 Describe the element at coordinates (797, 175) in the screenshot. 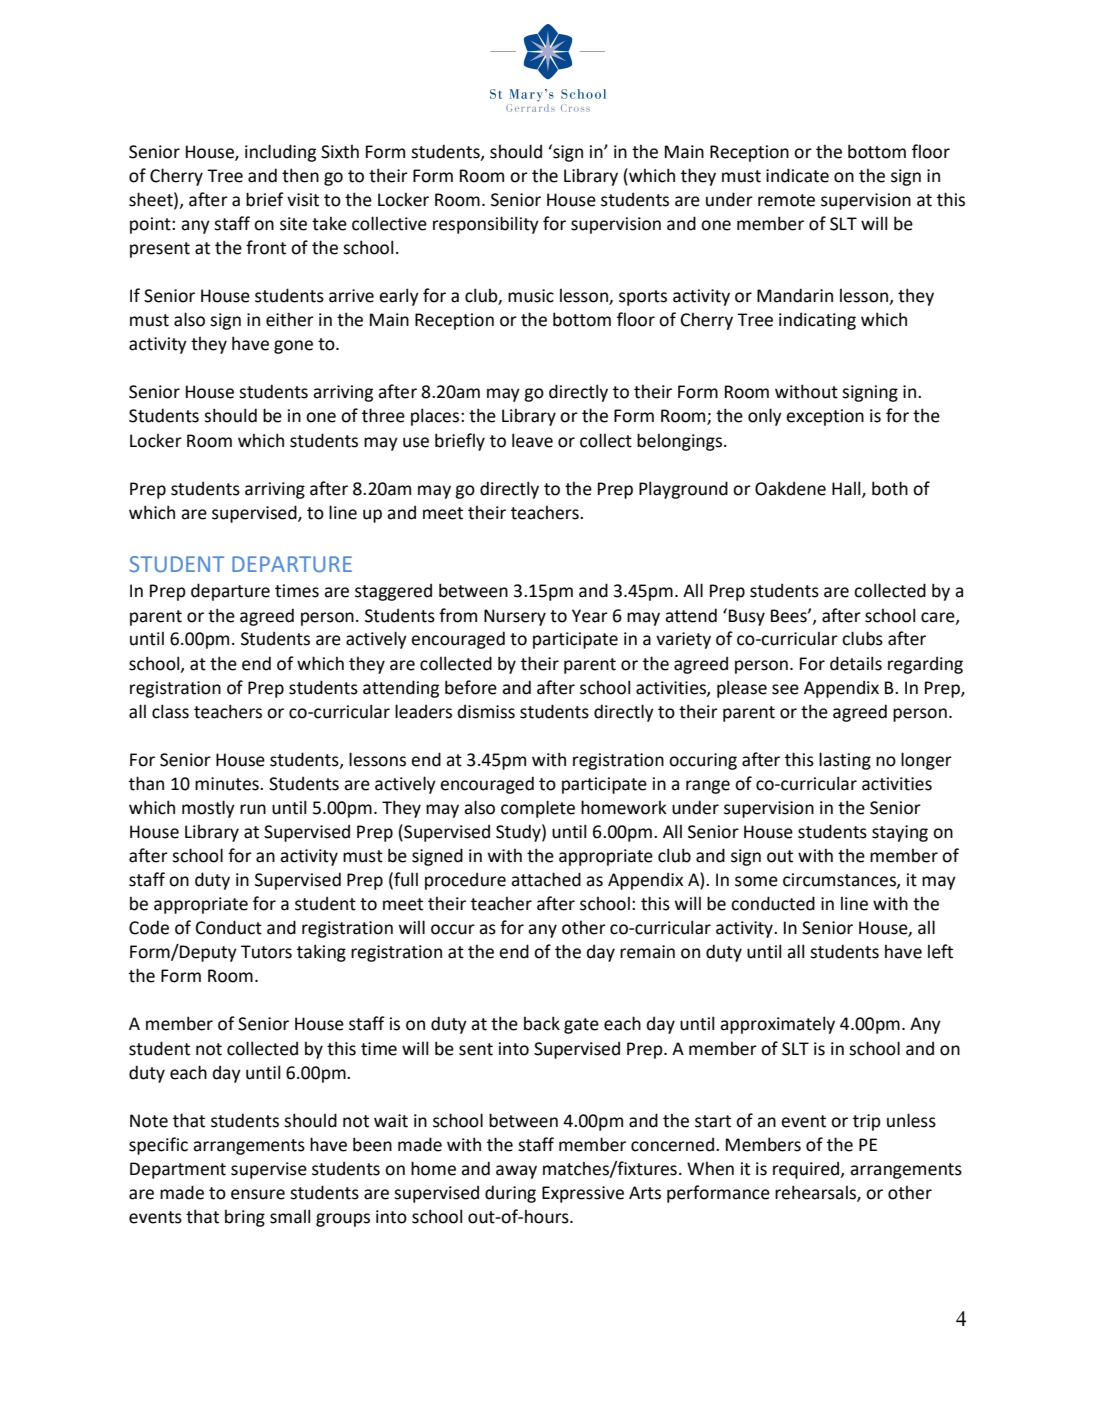

I see `indicate` at that location.
